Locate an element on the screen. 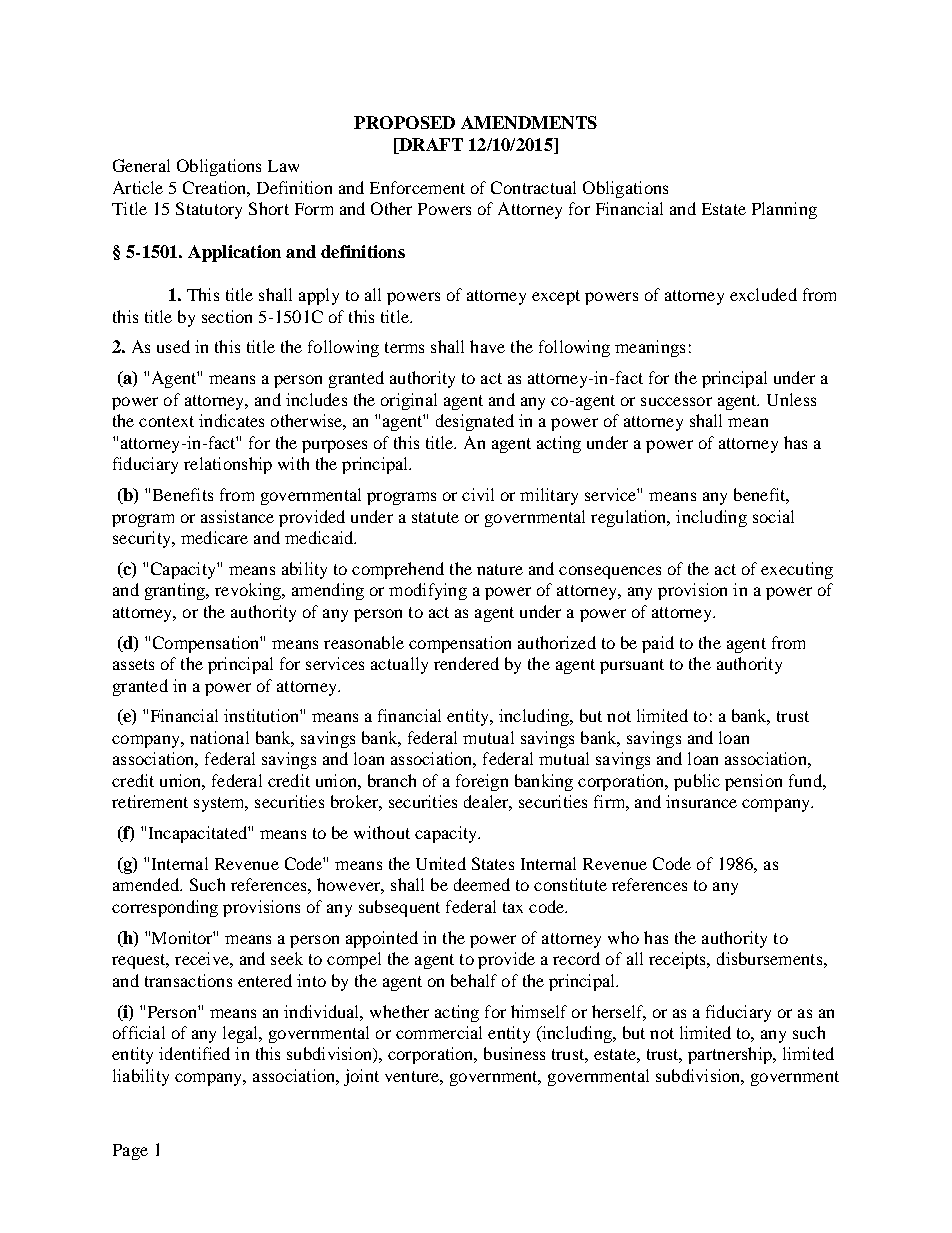 Image resolution: width=952 pixels, height=1233 pixels. identified is located at coordinates (194, 1053).
